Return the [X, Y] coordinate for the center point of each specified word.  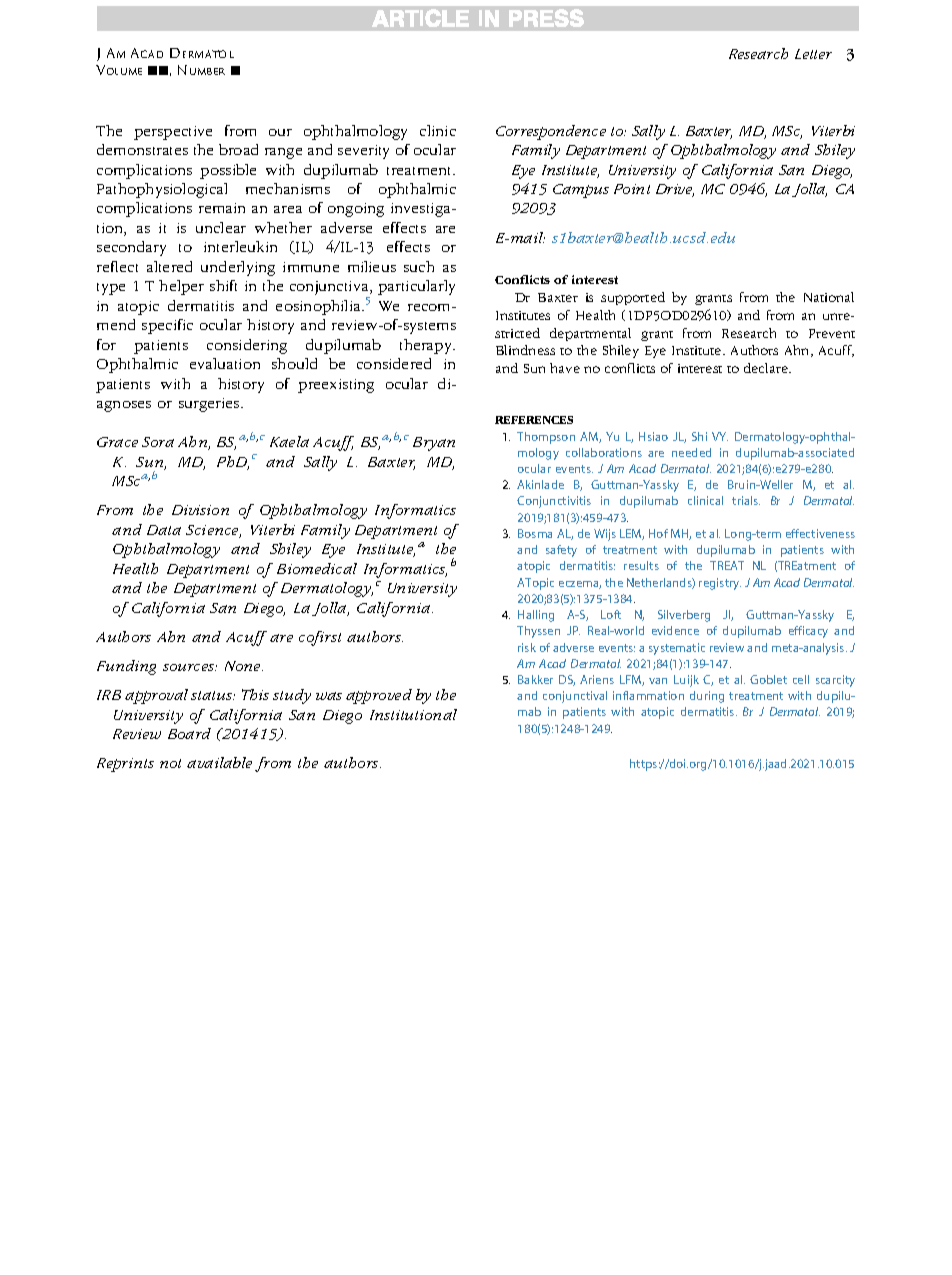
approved [379, 696]
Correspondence [551, 132]
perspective [173, 133]
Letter [813, 54]
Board [189, 733]
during [707, 697]
